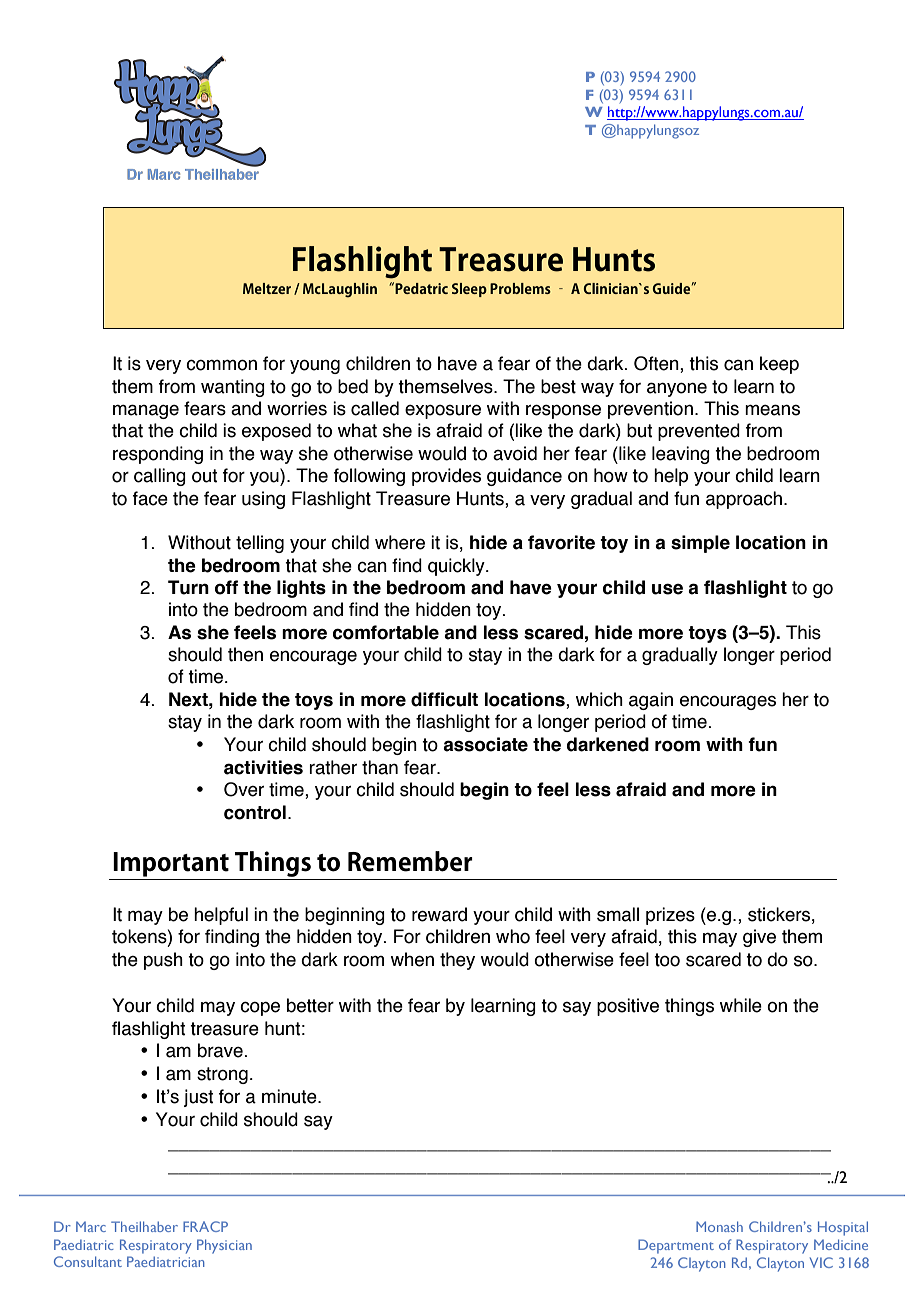 The image size is (924, 1308). I want to click on Sleep, so click(469, 290).
